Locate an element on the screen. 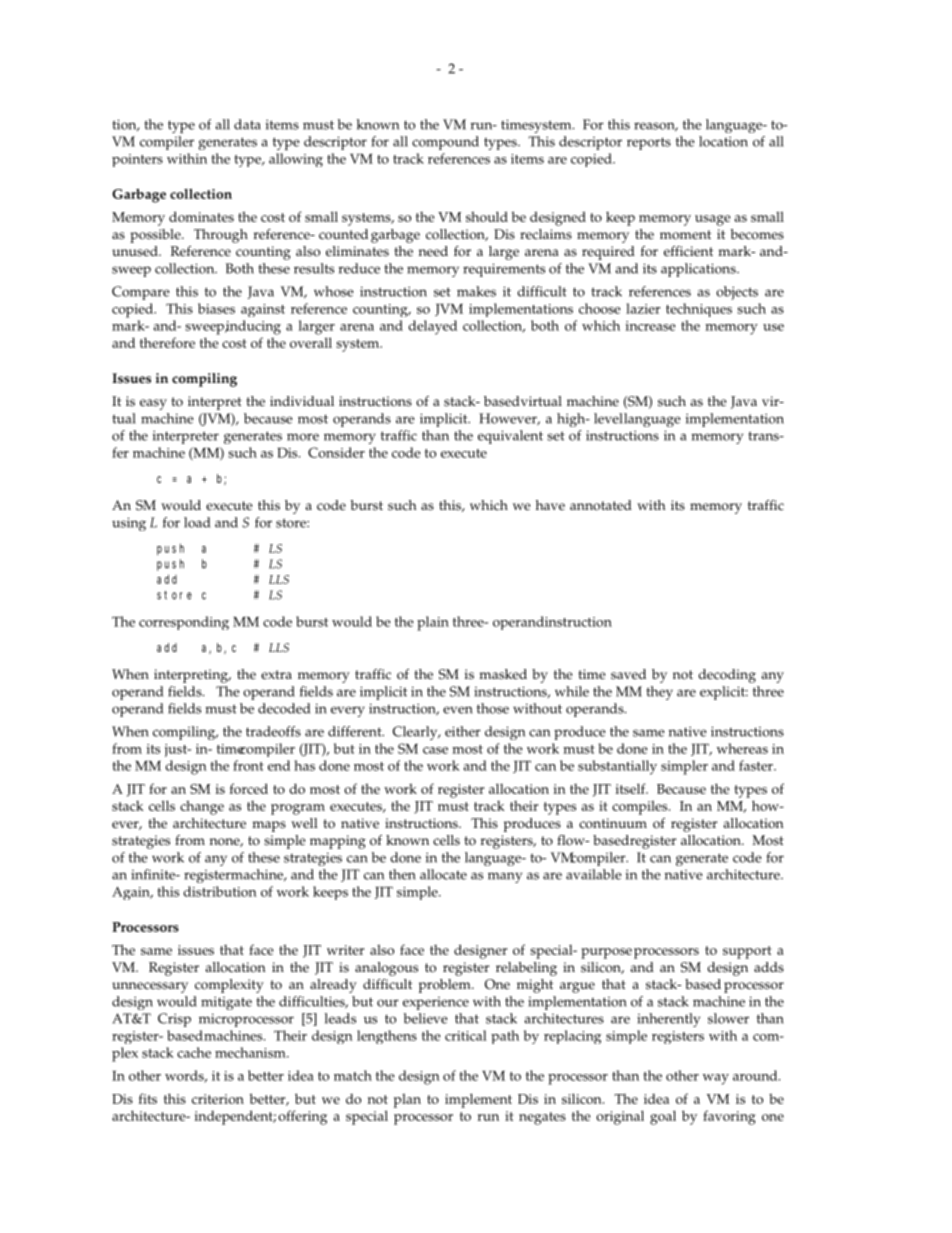  case is located at coordinates (435, 750).
